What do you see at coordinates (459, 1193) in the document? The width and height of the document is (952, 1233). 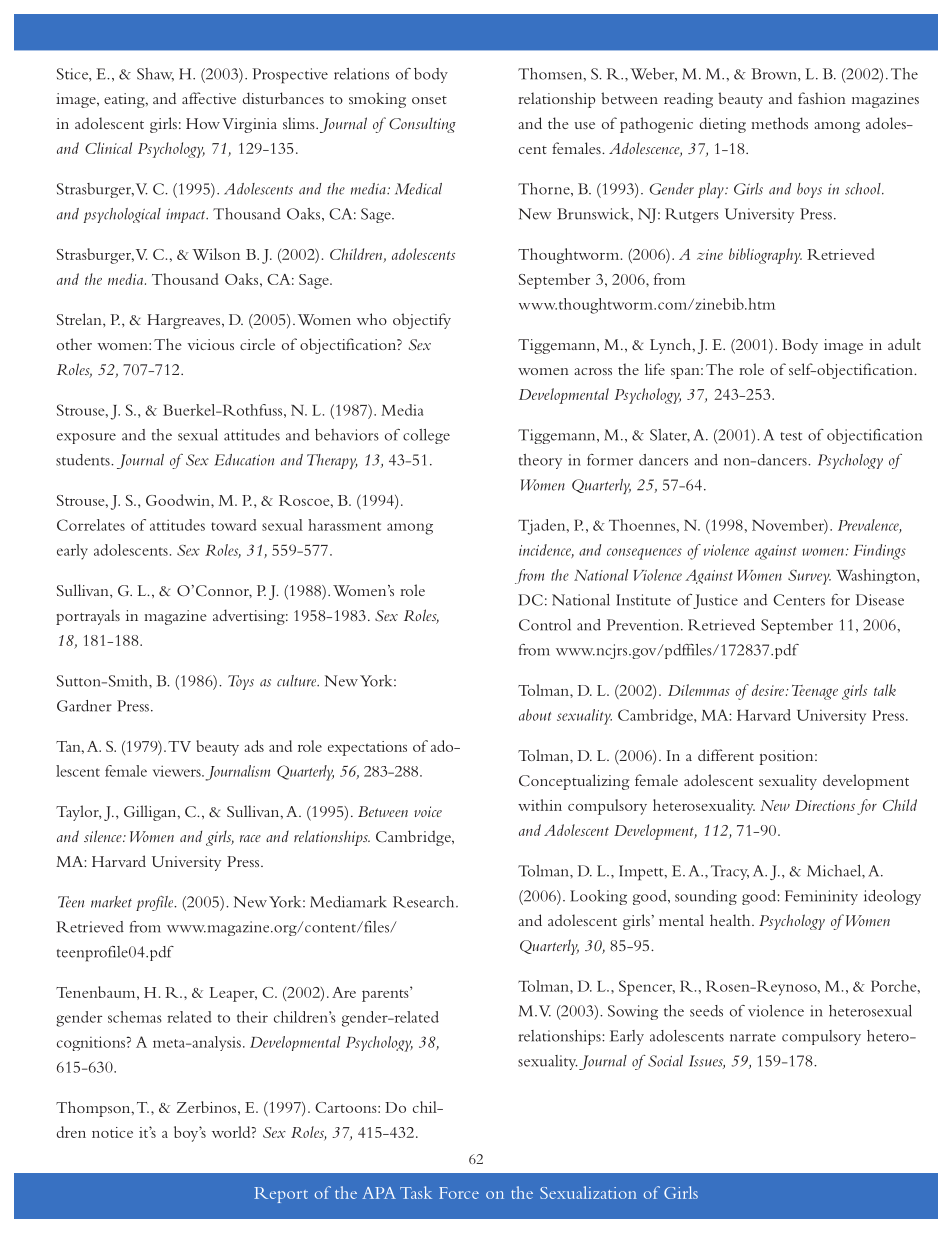 I see `Force` at bounding box center [459, 1193].
